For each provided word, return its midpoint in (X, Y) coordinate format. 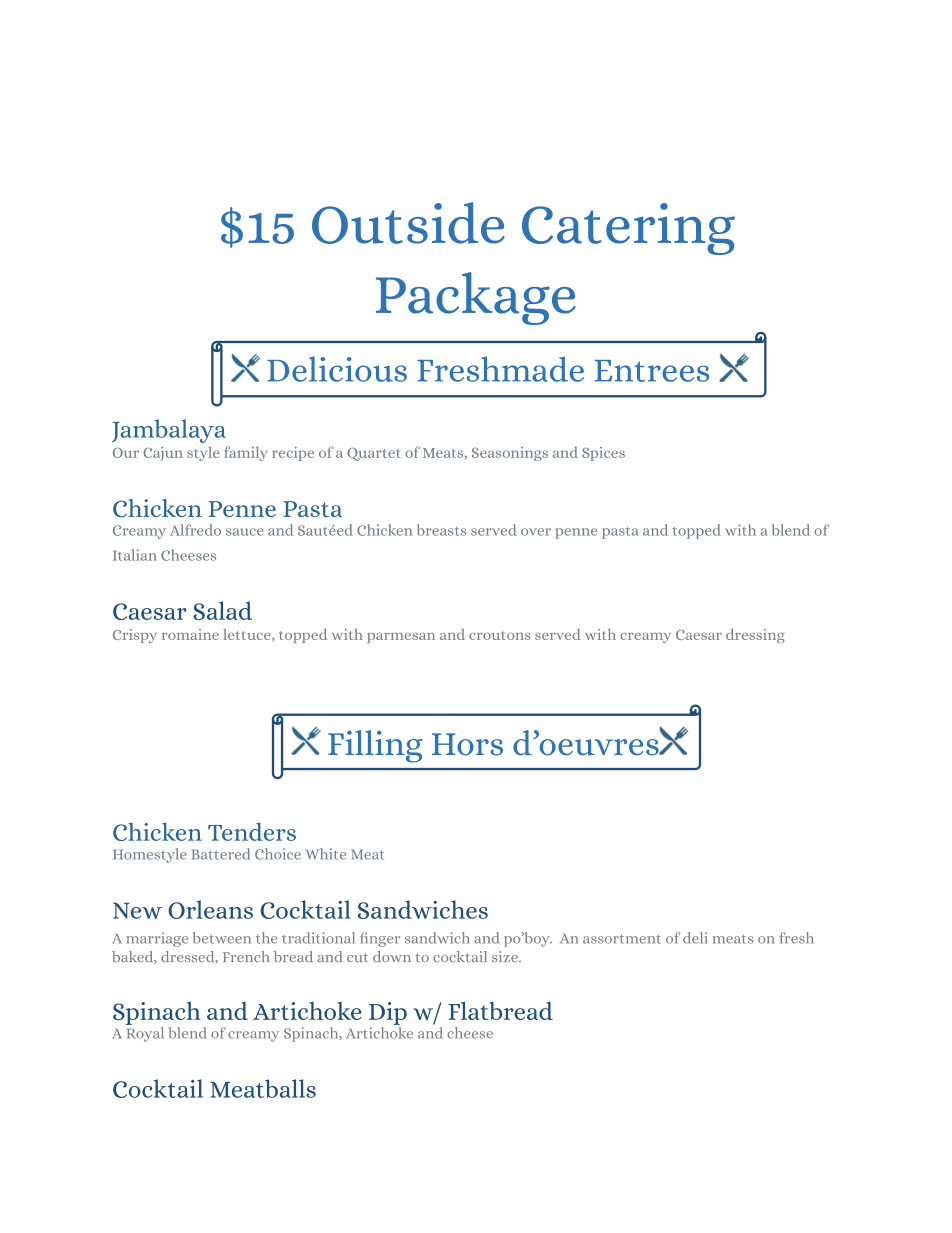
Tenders (252, 831)
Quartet (374, 454)
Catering (628, 229)
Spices (603, 454)
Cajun (163, 454)
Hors (467, 744)
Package (476, 298)
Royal (145, 1034)
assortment (622, 939)
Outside (408, 223)
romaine (190, 634)
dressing (755, 636)
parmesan (401, 638)
